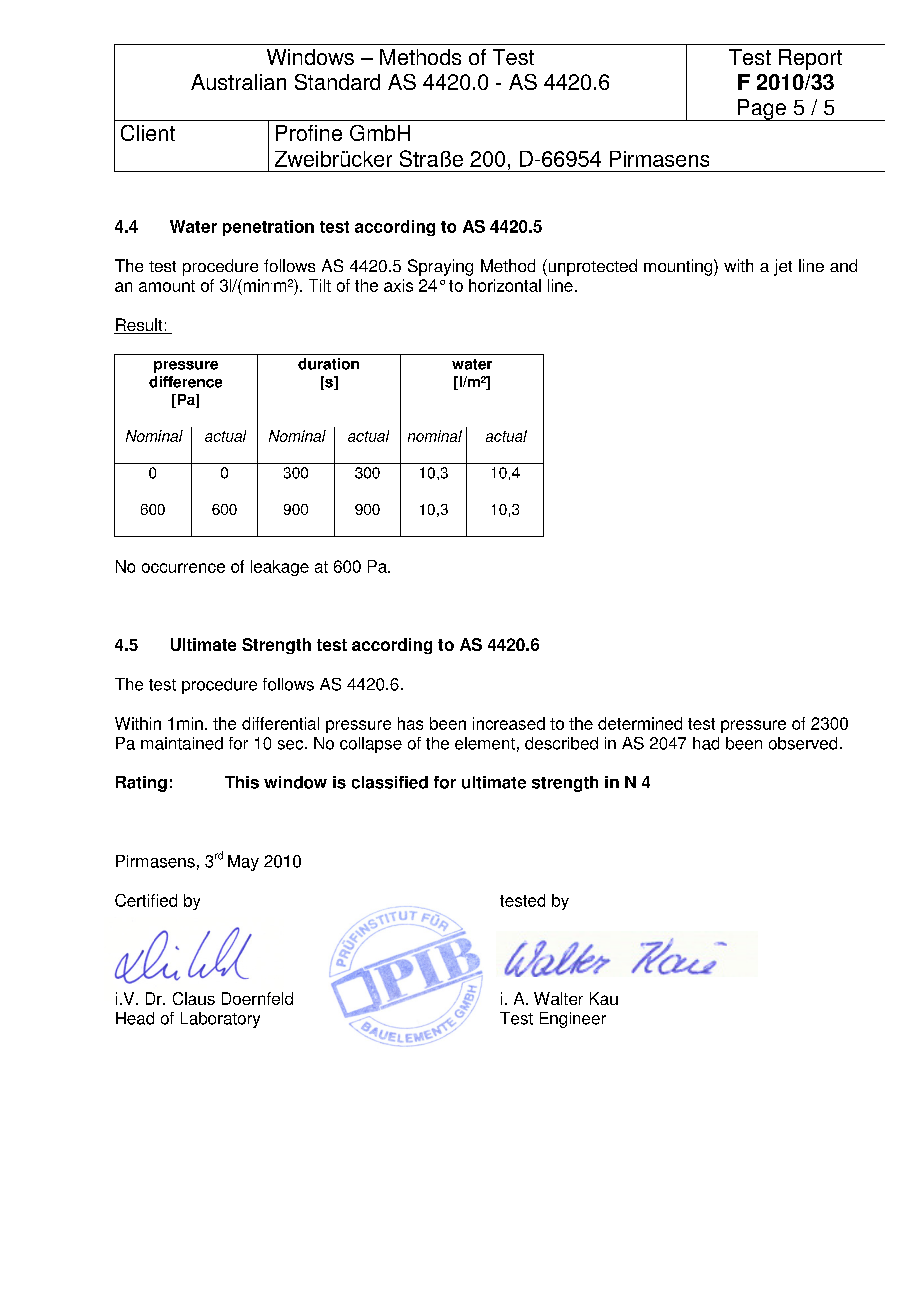 The width and height of the document is (924, 1308). What do you see at coordinates (185, 382) in the document?
I see `difference` at bounding box center [185, 382].
